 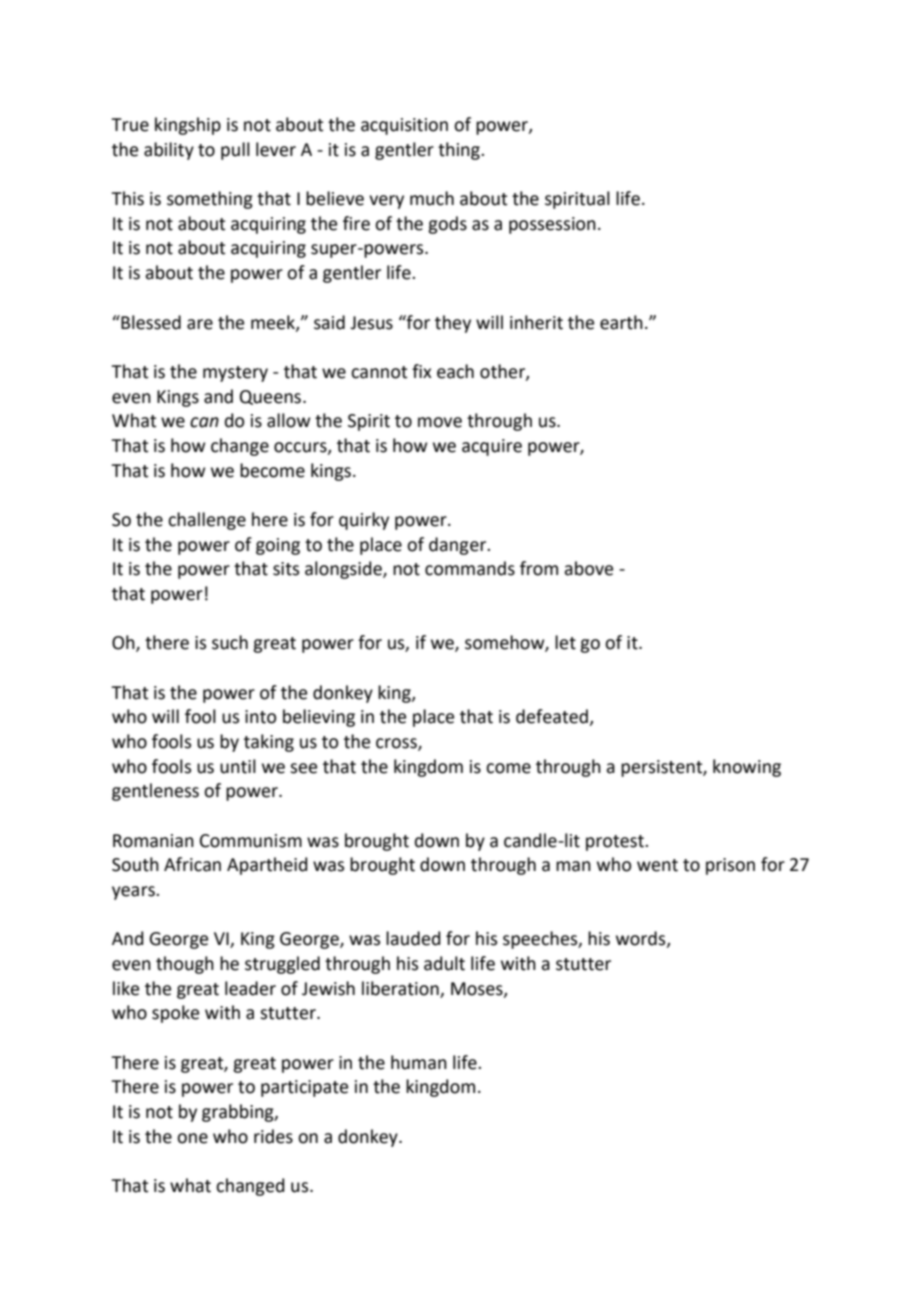 What do you see at coordinates (470, 568) in the screenshot?
I see `commands` at bounding box center [470, 568].
